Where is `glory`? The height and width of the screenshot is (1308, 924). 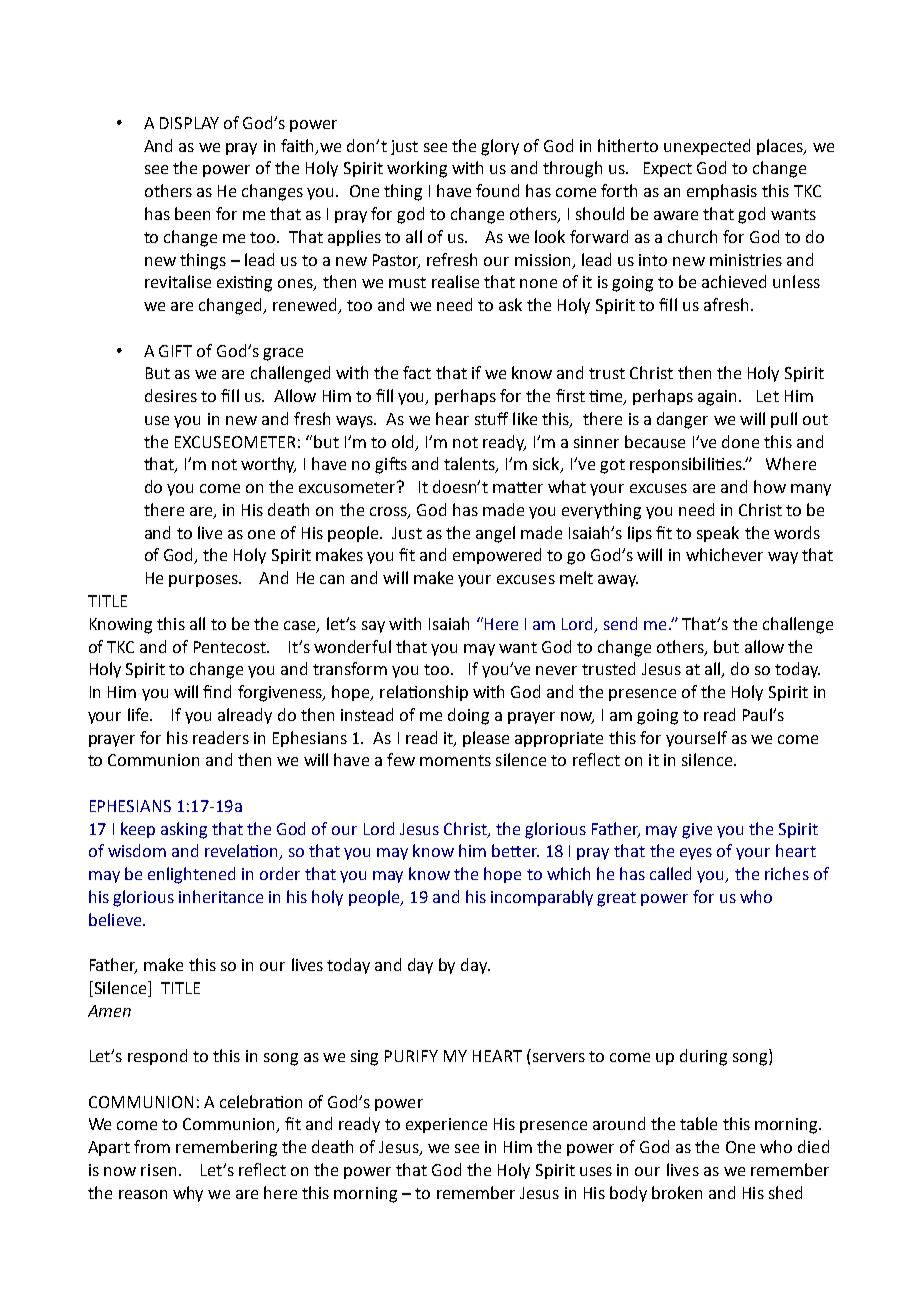
glory is located at coordinates (500, 147).
